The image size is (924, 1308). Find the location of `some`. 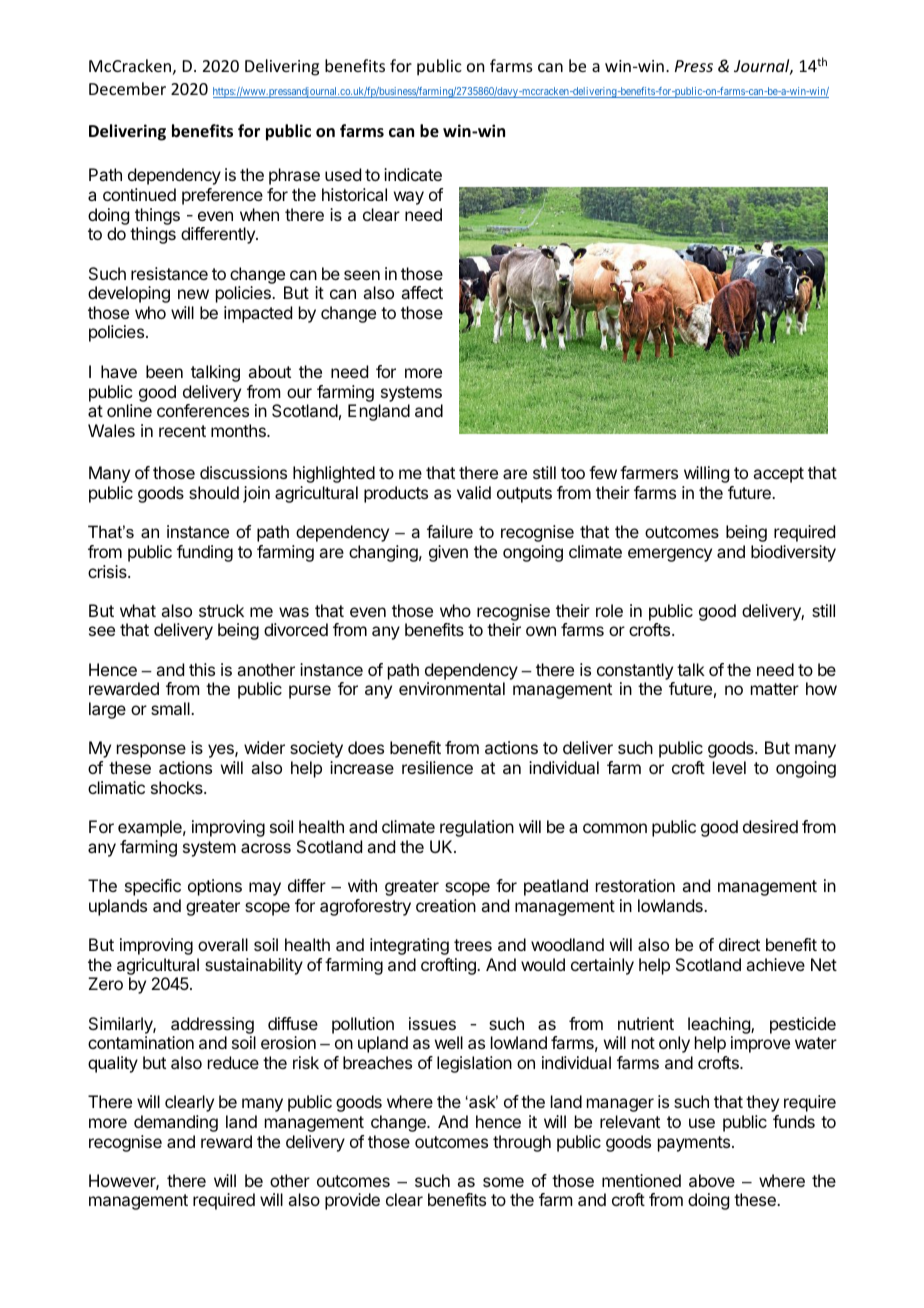

some is located at coordinates (503, 1182).
